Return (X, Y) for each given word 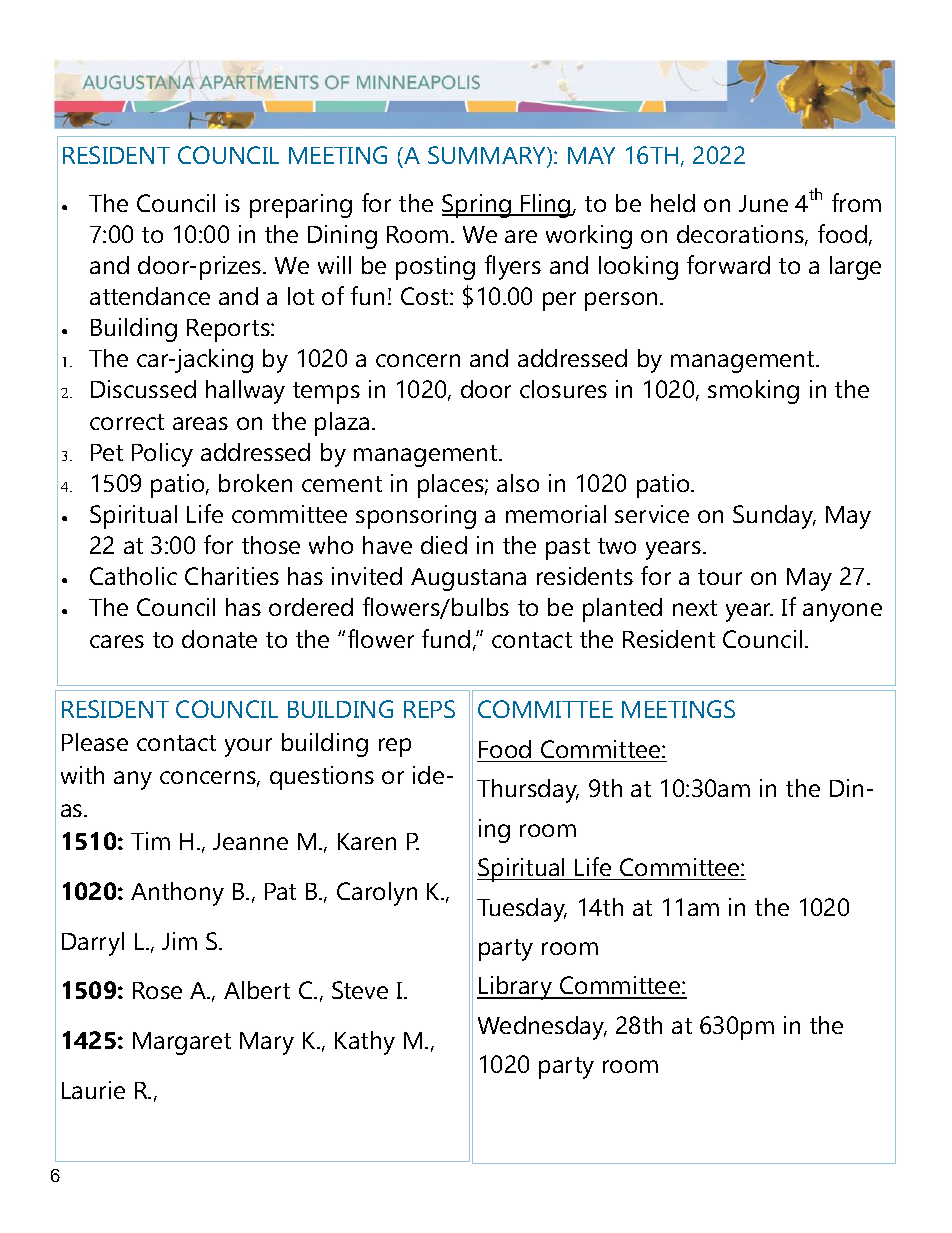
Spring (477, 206)
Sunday (774, 517)
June (763, 203)
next (695, 608)
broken (255, 483)
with (82, 775)
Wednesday (542, 1028)
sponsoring (416, 517)
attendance (150, 296)
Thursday (528, 791)
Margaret (182, 1043)
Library (516, 988)
